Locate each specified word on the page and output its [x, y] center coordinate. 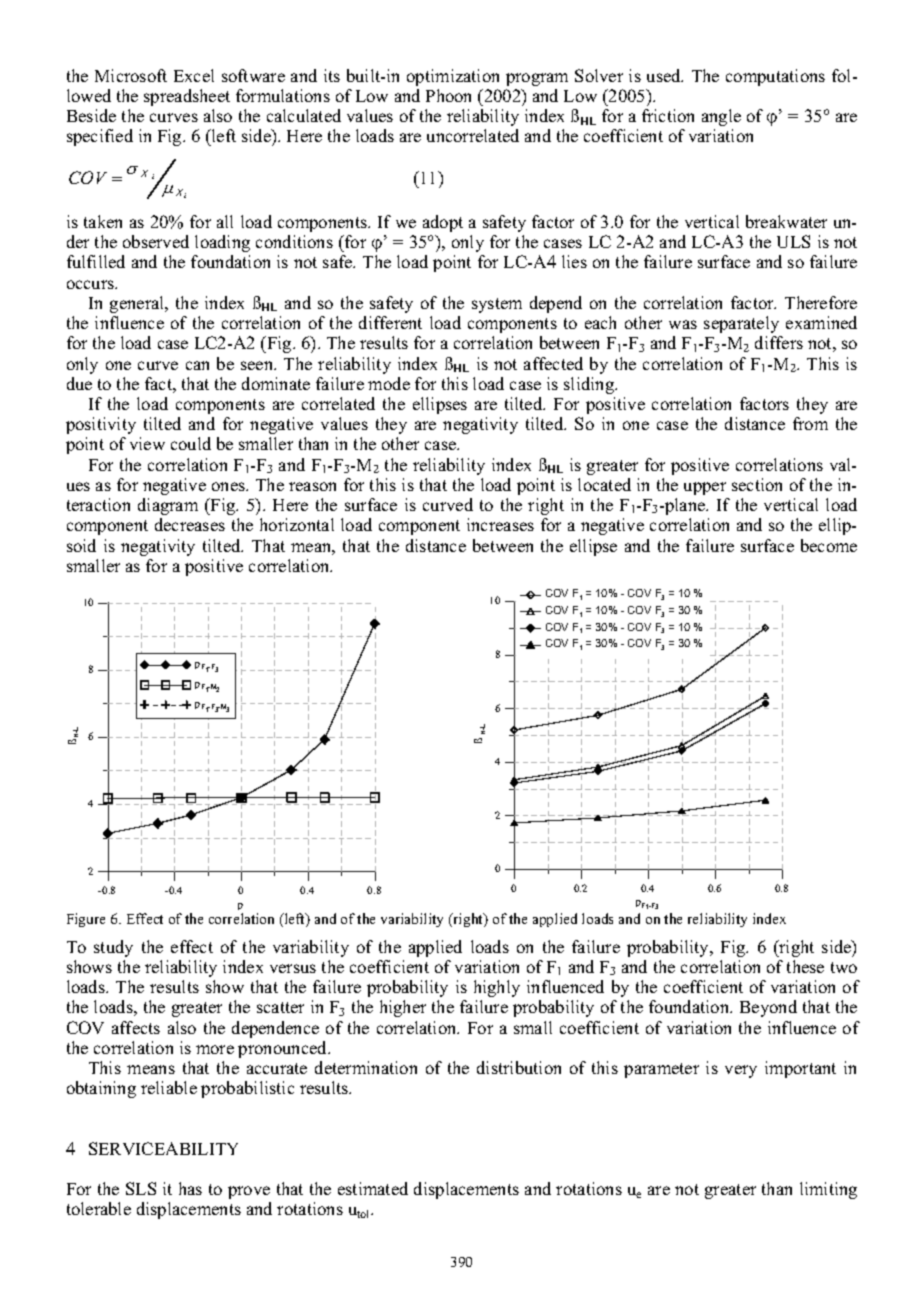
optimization [453, 77]
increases [500, 524]
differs [779, 342]
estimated [373, 1188]
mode [389, 383]
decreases [190, 524]
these [805, 966]
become [829, 545]
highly [497, 988]
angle [721, 117]
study [113, 948]
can [197, 365]
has [190, 1188]
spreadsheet [187, 97]
